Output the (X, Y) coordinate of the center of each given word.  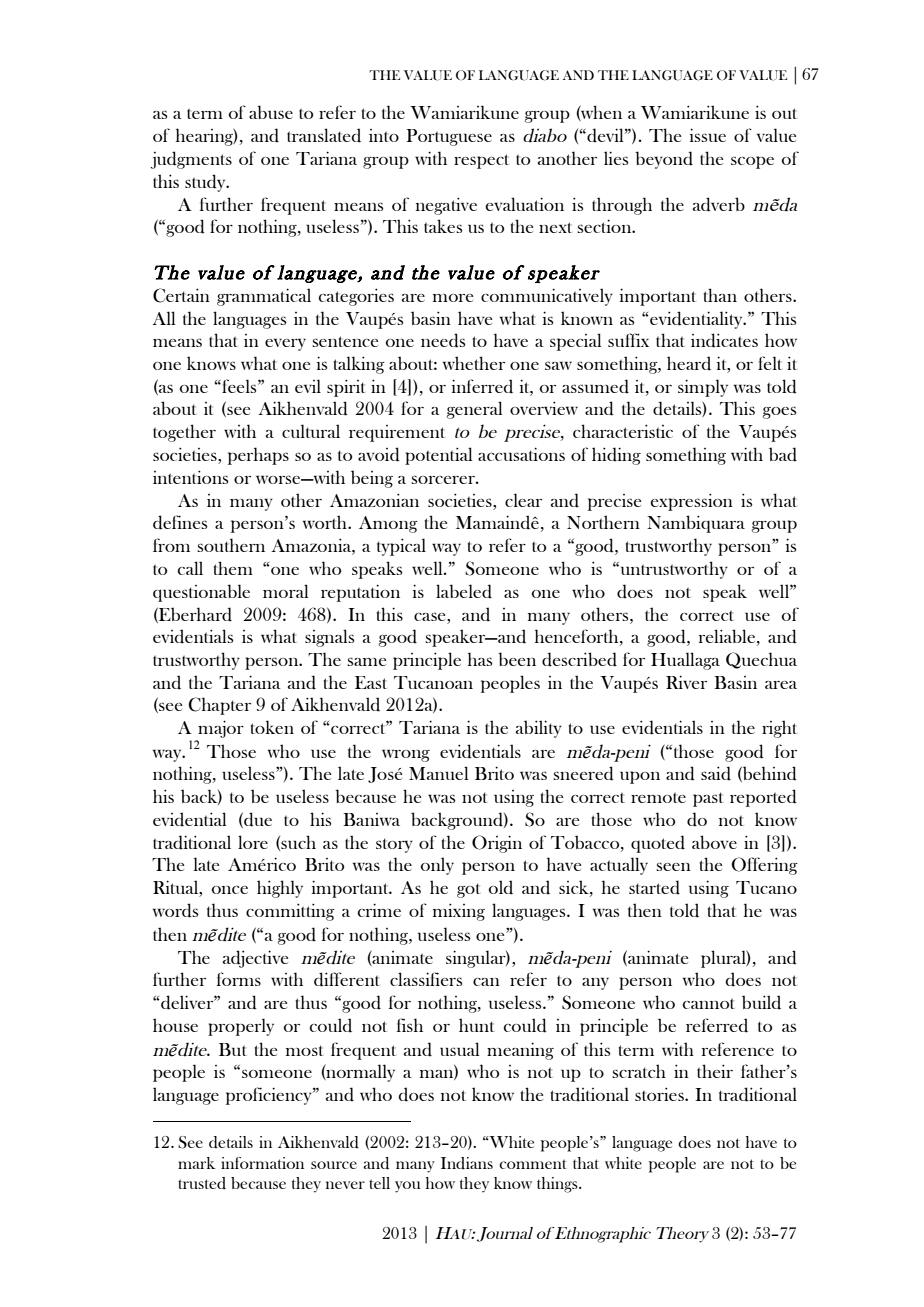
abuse (271, 112)
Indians (467, 1163)
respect (481, 161)
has (480, 659)
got (469, 890)
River (686, 682)
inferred (482, 386)
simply (703, 388)
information (262, 1163)
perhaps (258, 456)
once (230, 890)
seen (673, 866)
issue (708, 135)
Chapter (219, 706)
